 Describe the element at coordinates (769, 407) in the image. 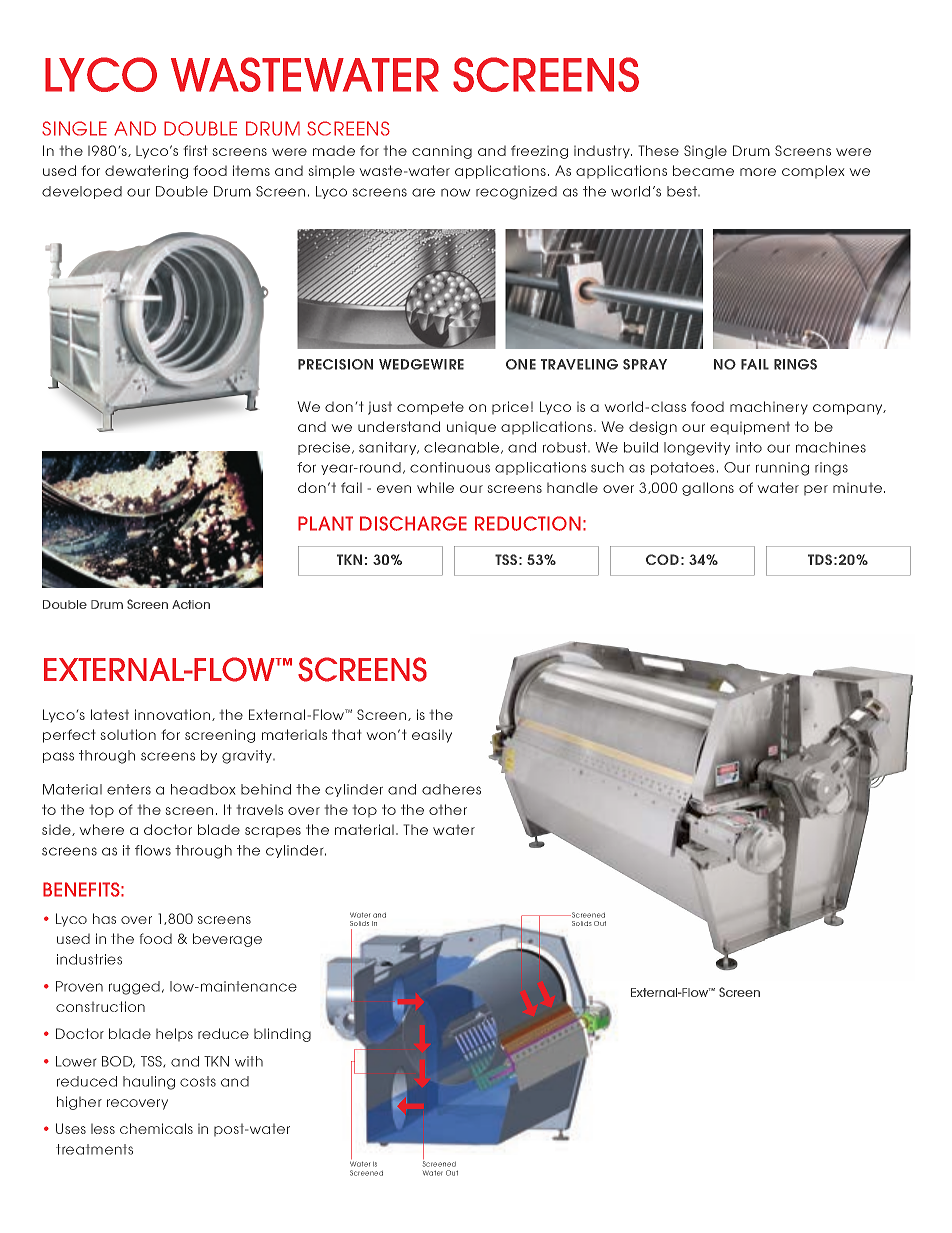

I see `machinery` at that location.
